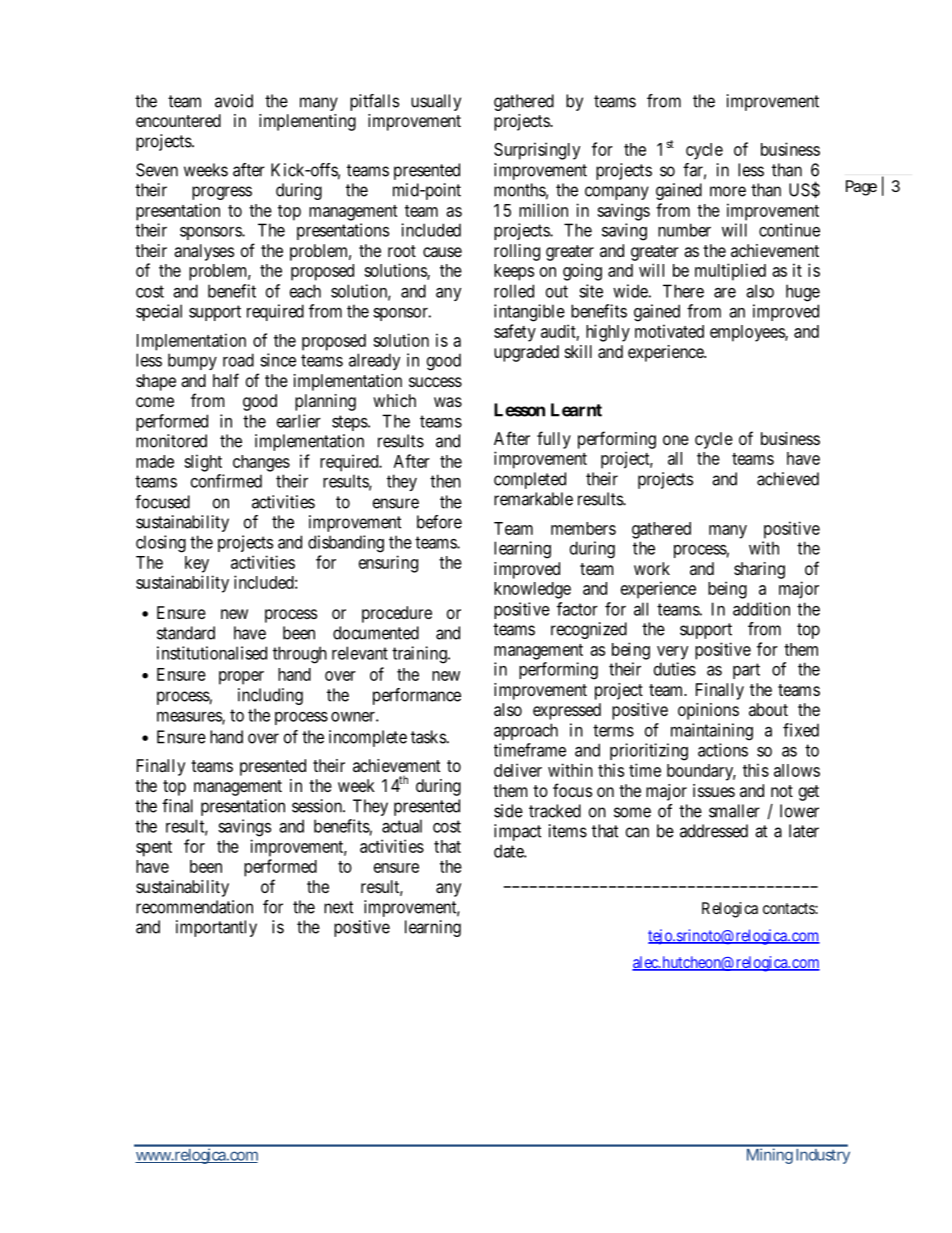 This screenshot has height=1233, width=952. I want to click on Mining, so click(769, 1155).
